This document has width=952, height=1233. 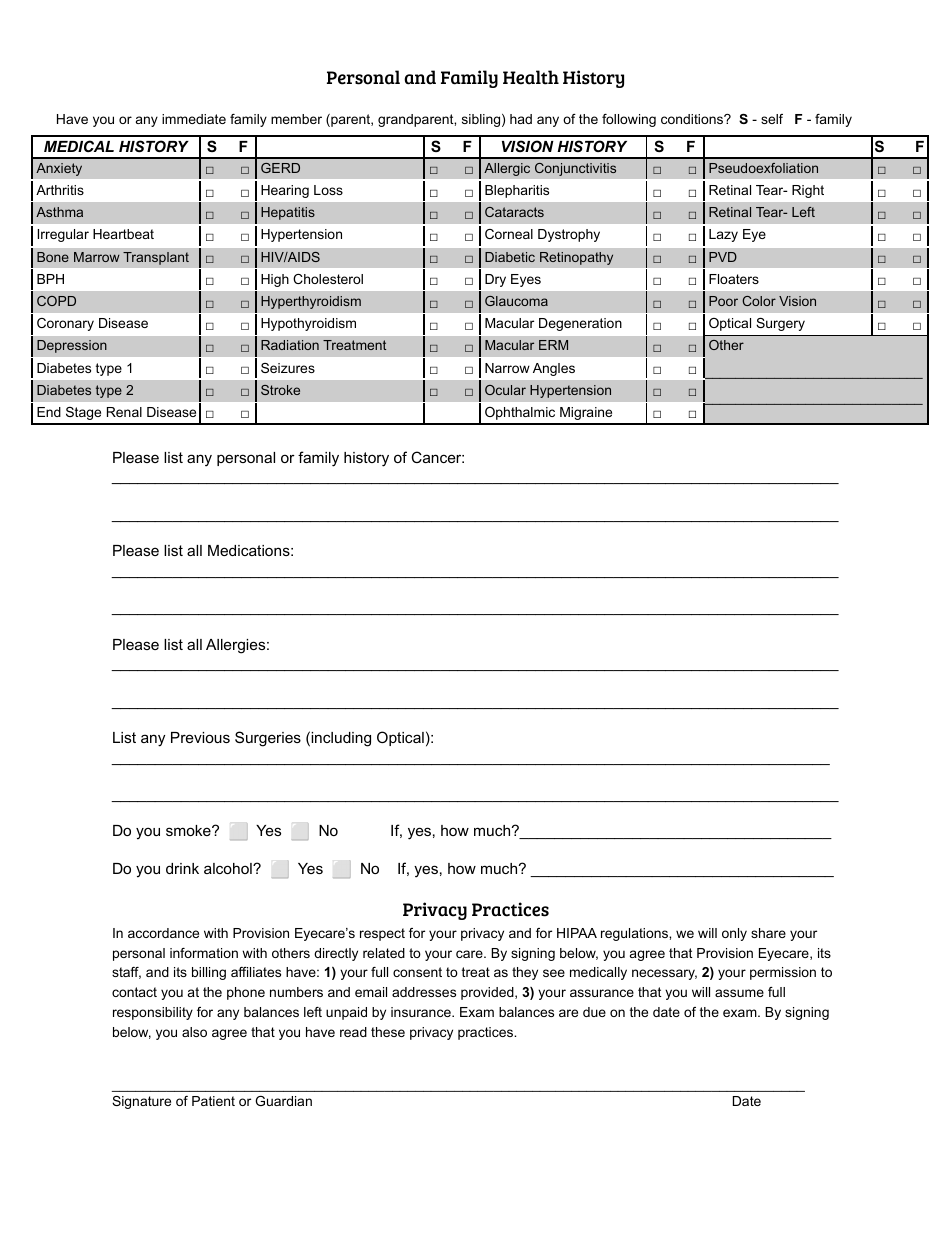 What do you see at coordinates (268, 739) in the document?
I see `Surgeries` at bounding box center [268, 739].
